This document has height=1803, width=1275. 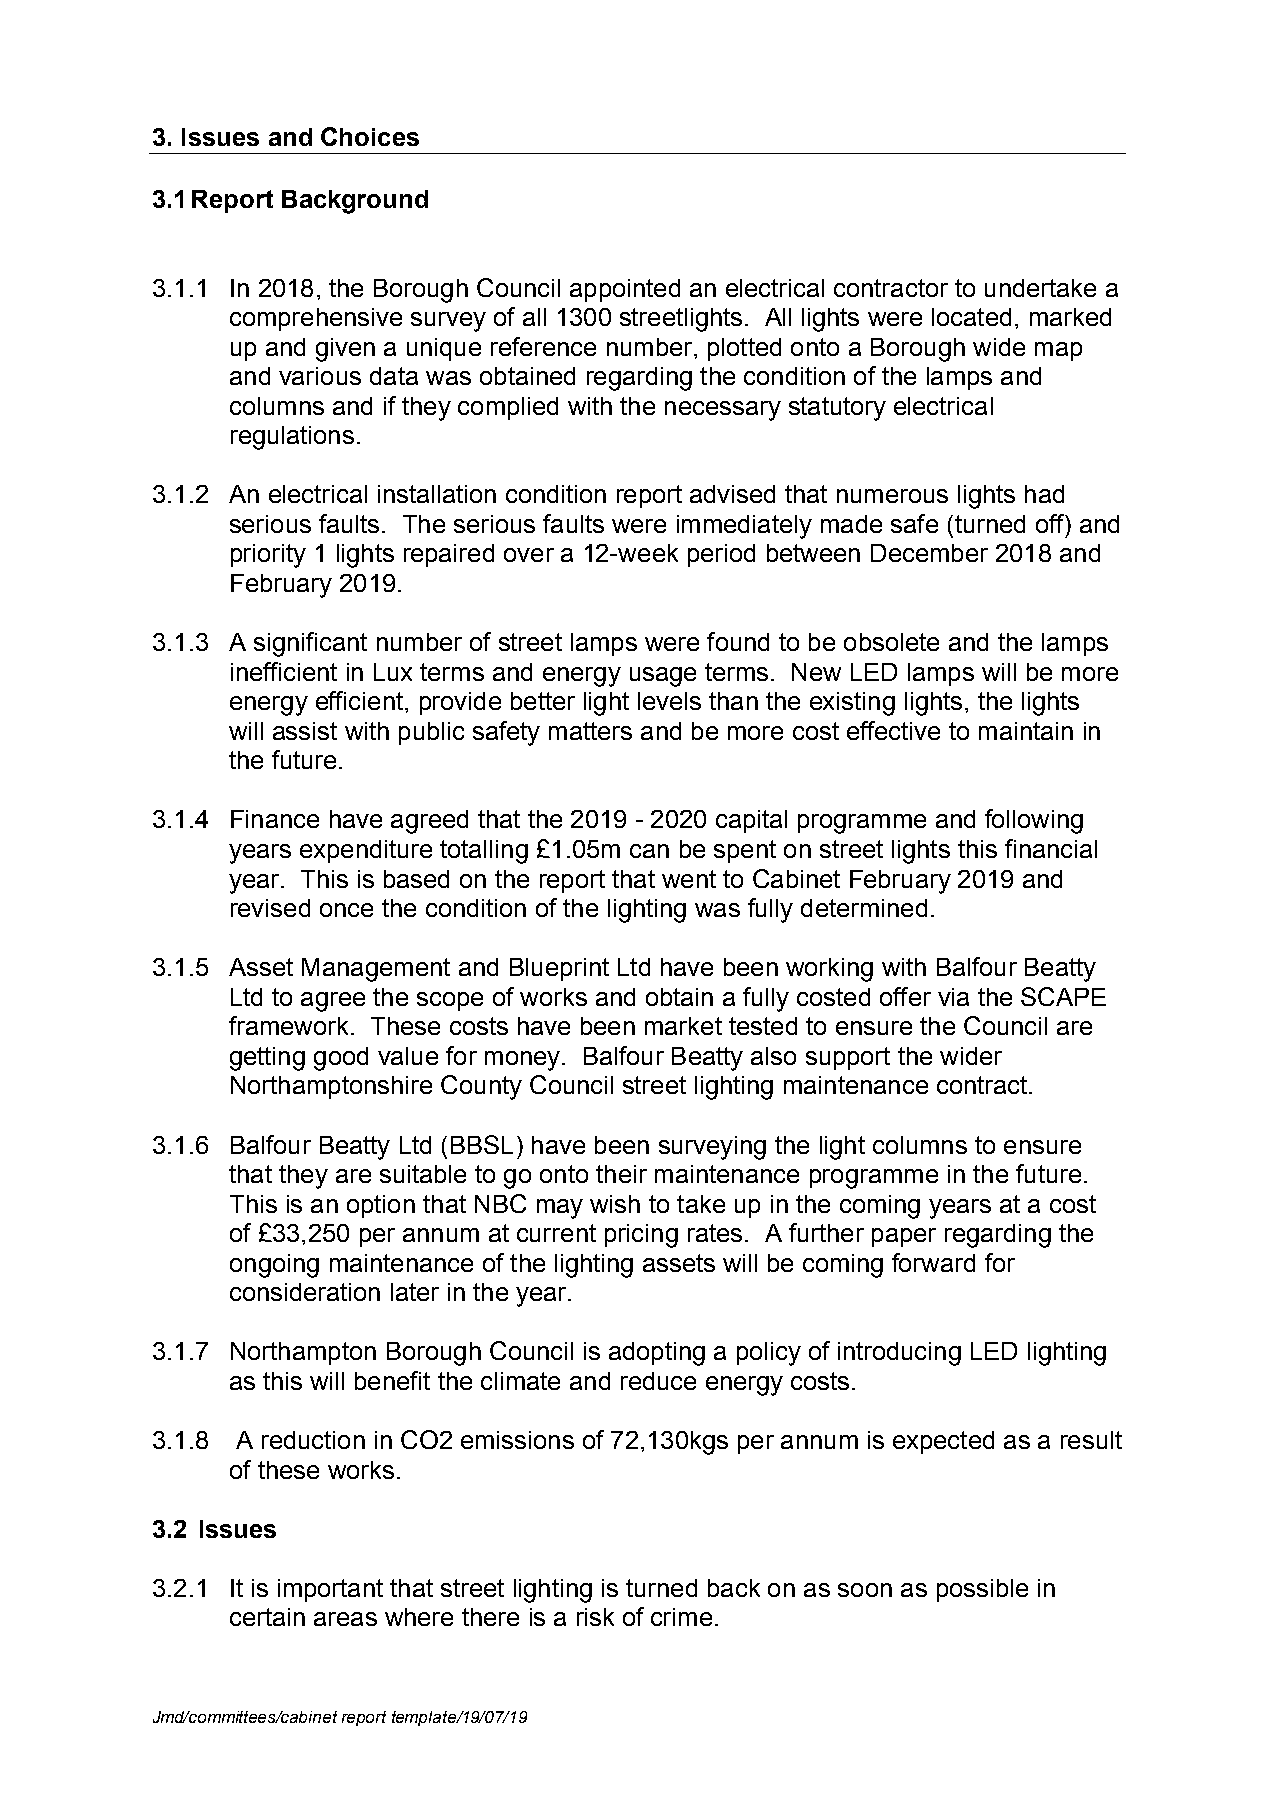 What do you see at coordinates (971, 317) in the document?
I see `located` at bounding box center [971, 317].
